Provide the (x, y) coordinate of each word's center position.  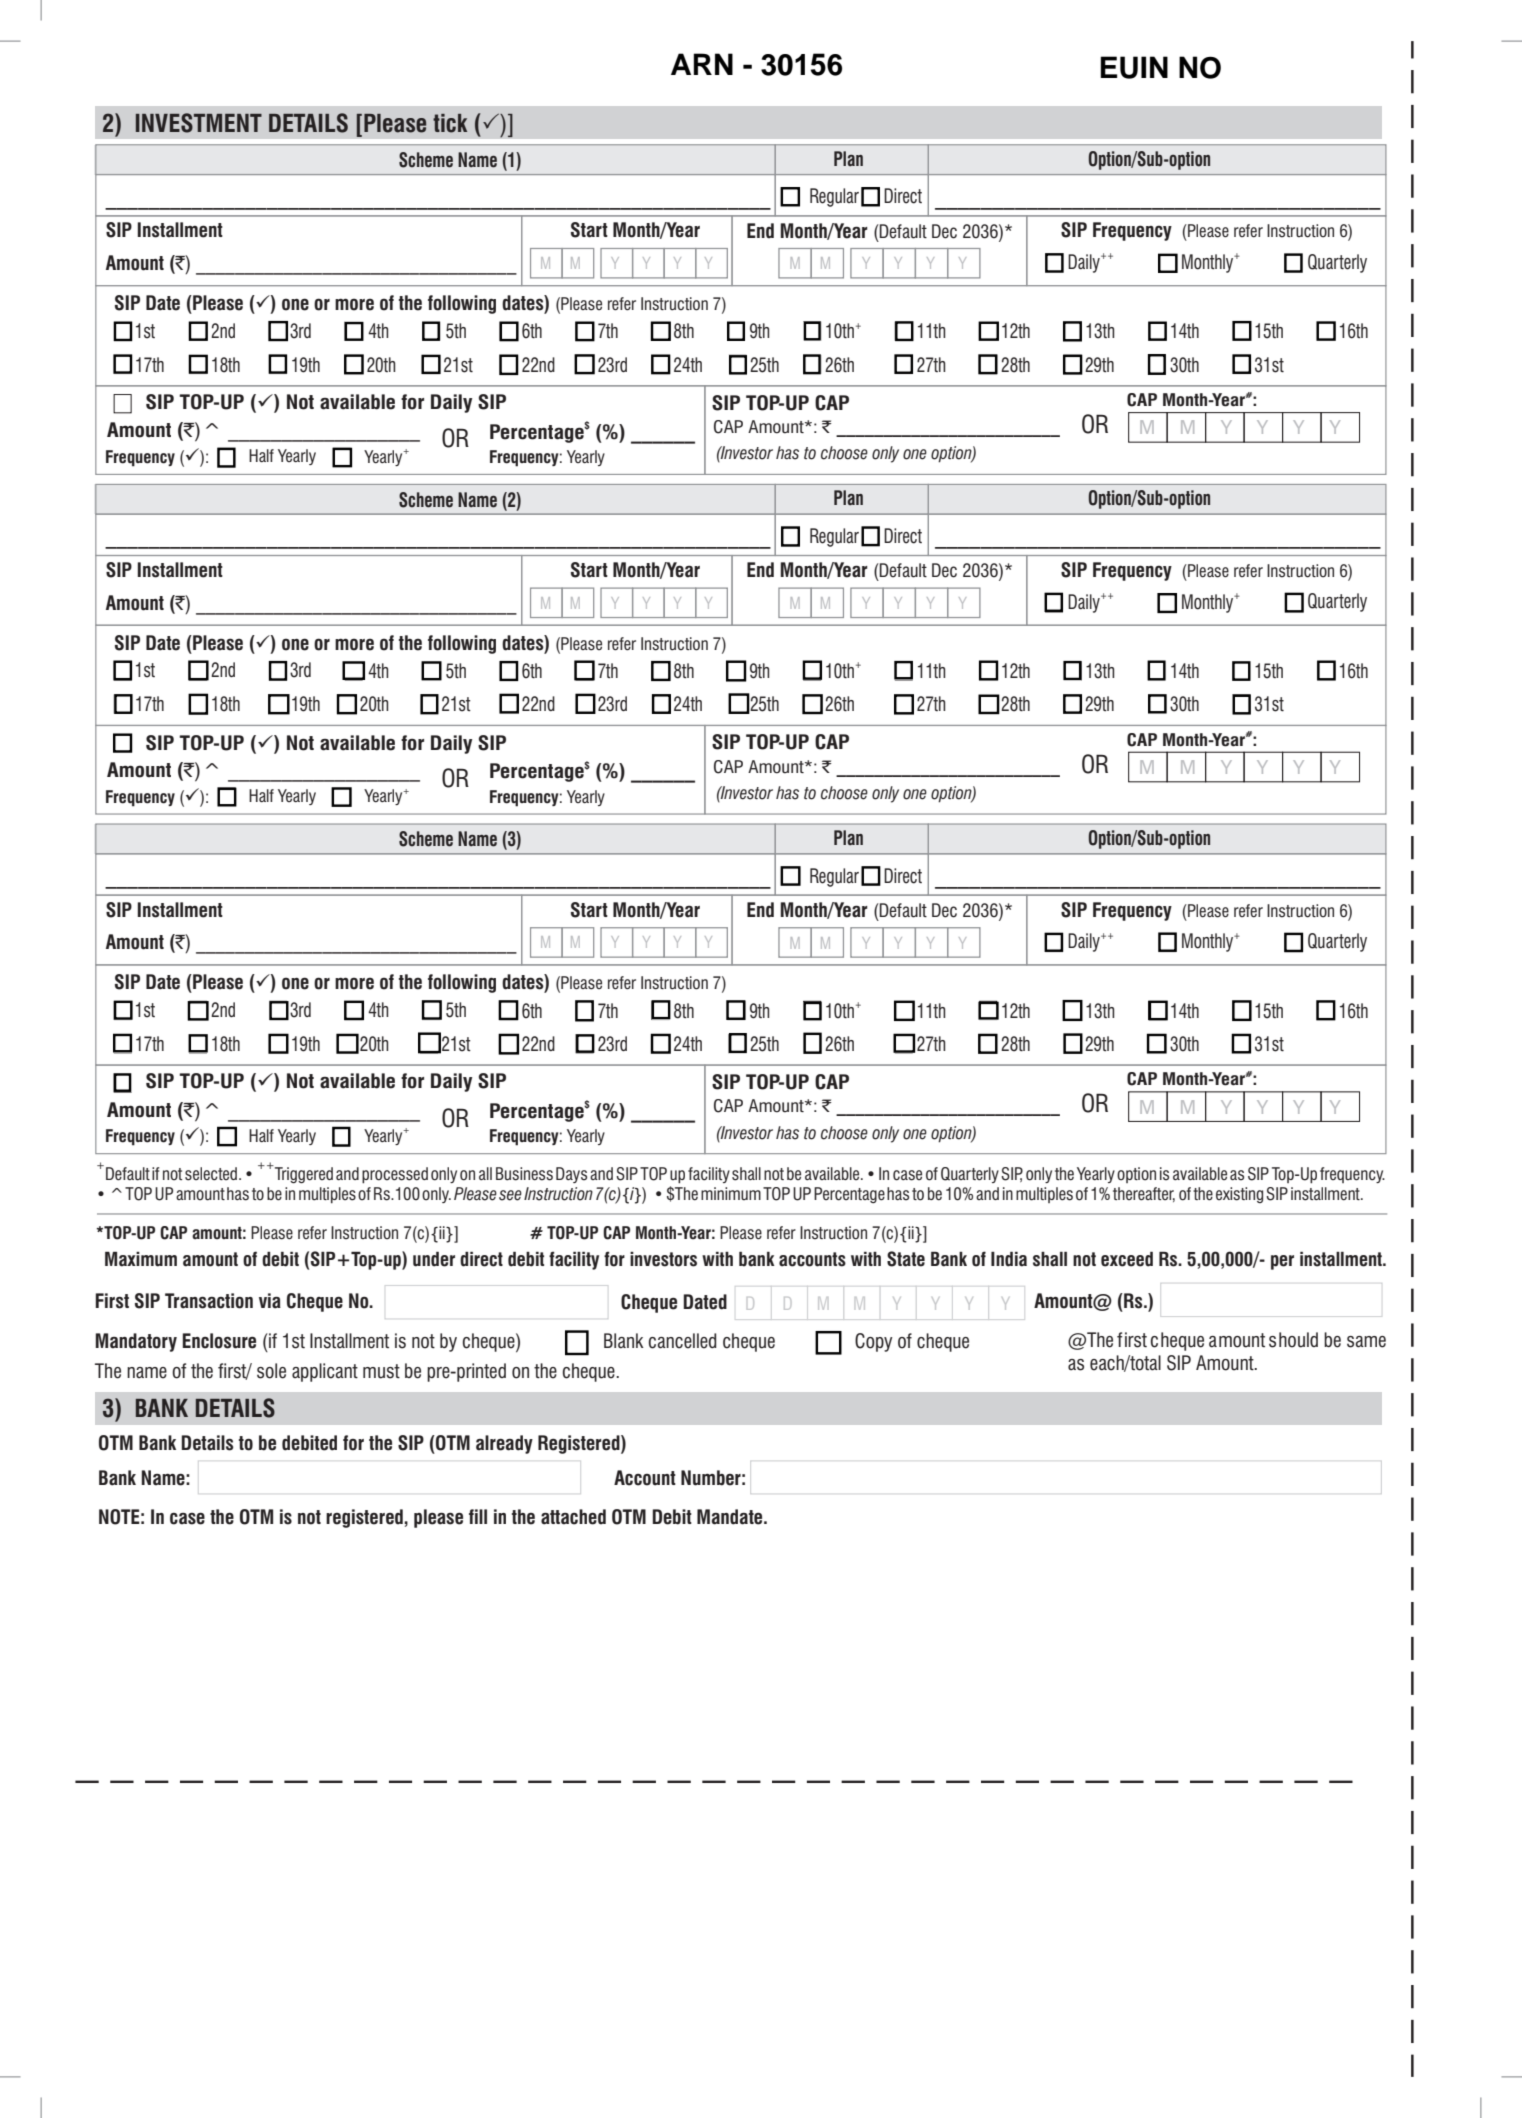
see (510, 1195)
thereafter (1144, 1194)
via (270, 1301)
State (906, 1259)
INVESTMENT (199, 123)
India (1009, 1259)
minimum (731, 1193)
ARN (702, 64)
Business (524, 1174)
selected (212, 1174)
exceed (1127, 1259)
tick (450, 123)
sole (271, 1371)
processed (395, 1175)
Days (571, 1175)
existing (1239, 1195)
